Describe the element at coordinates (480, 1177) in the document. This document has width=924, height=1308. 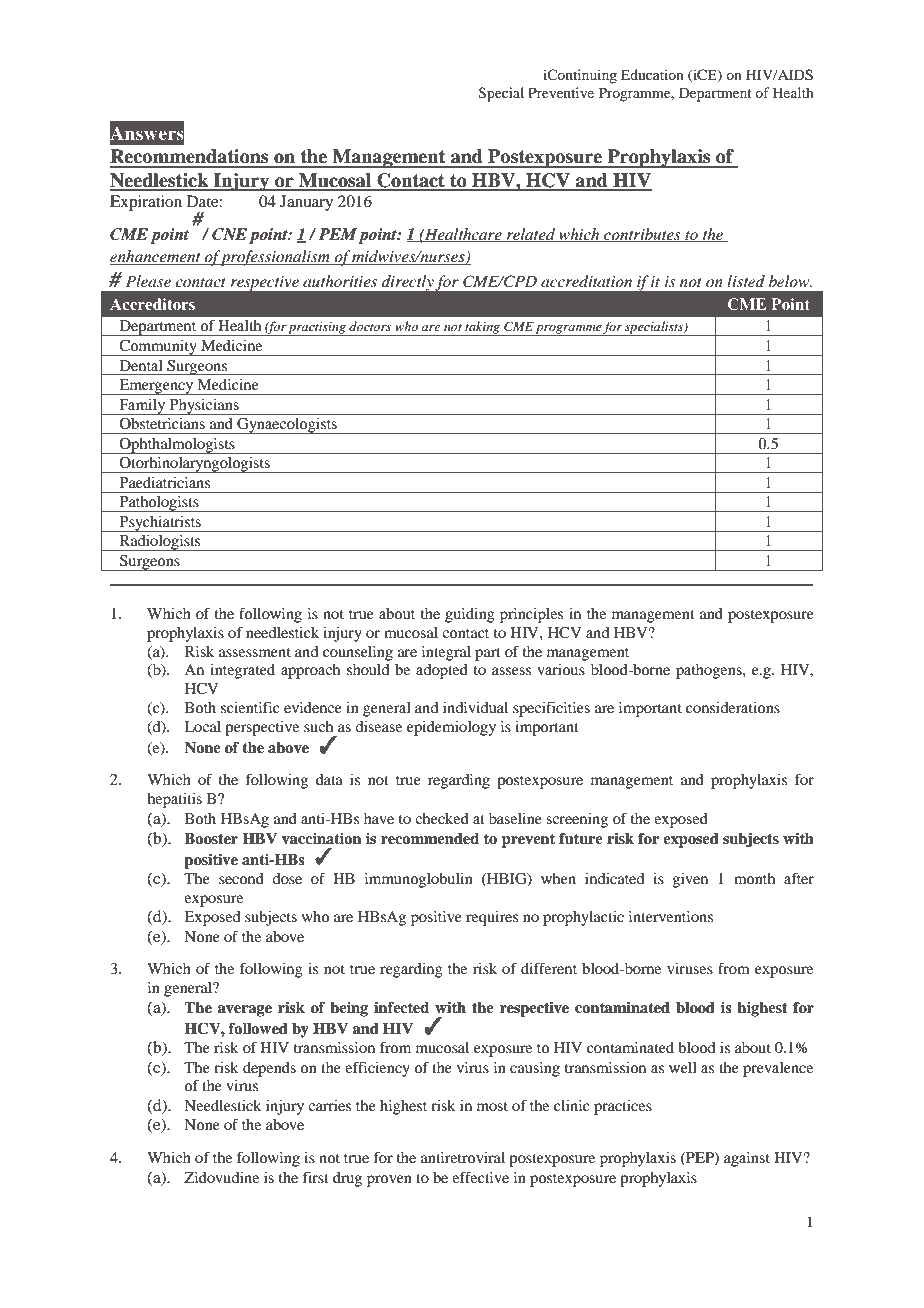
I see `effective` at that location.
